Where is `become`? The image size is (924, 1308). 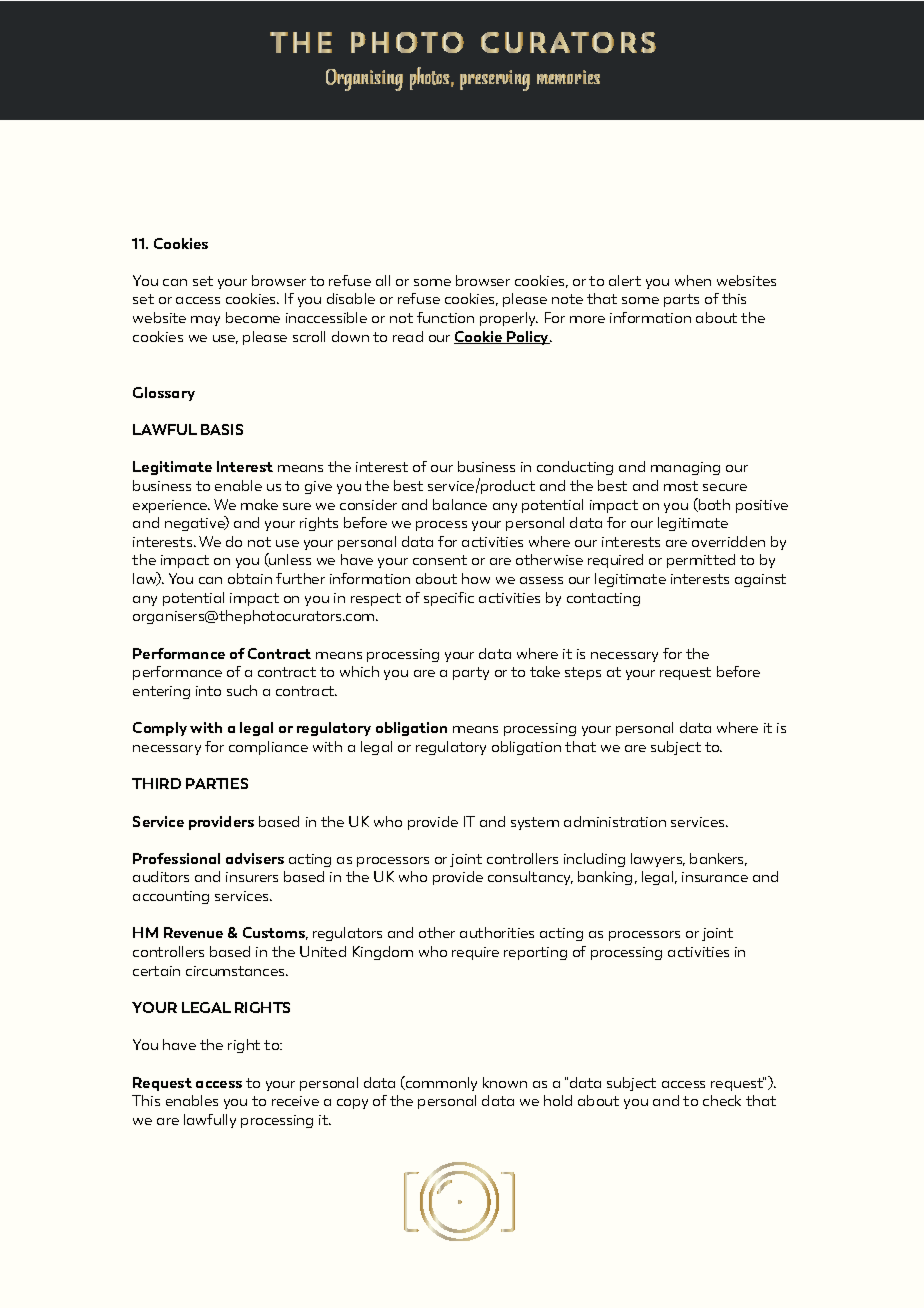
become is located at coordinates (253, 317).
